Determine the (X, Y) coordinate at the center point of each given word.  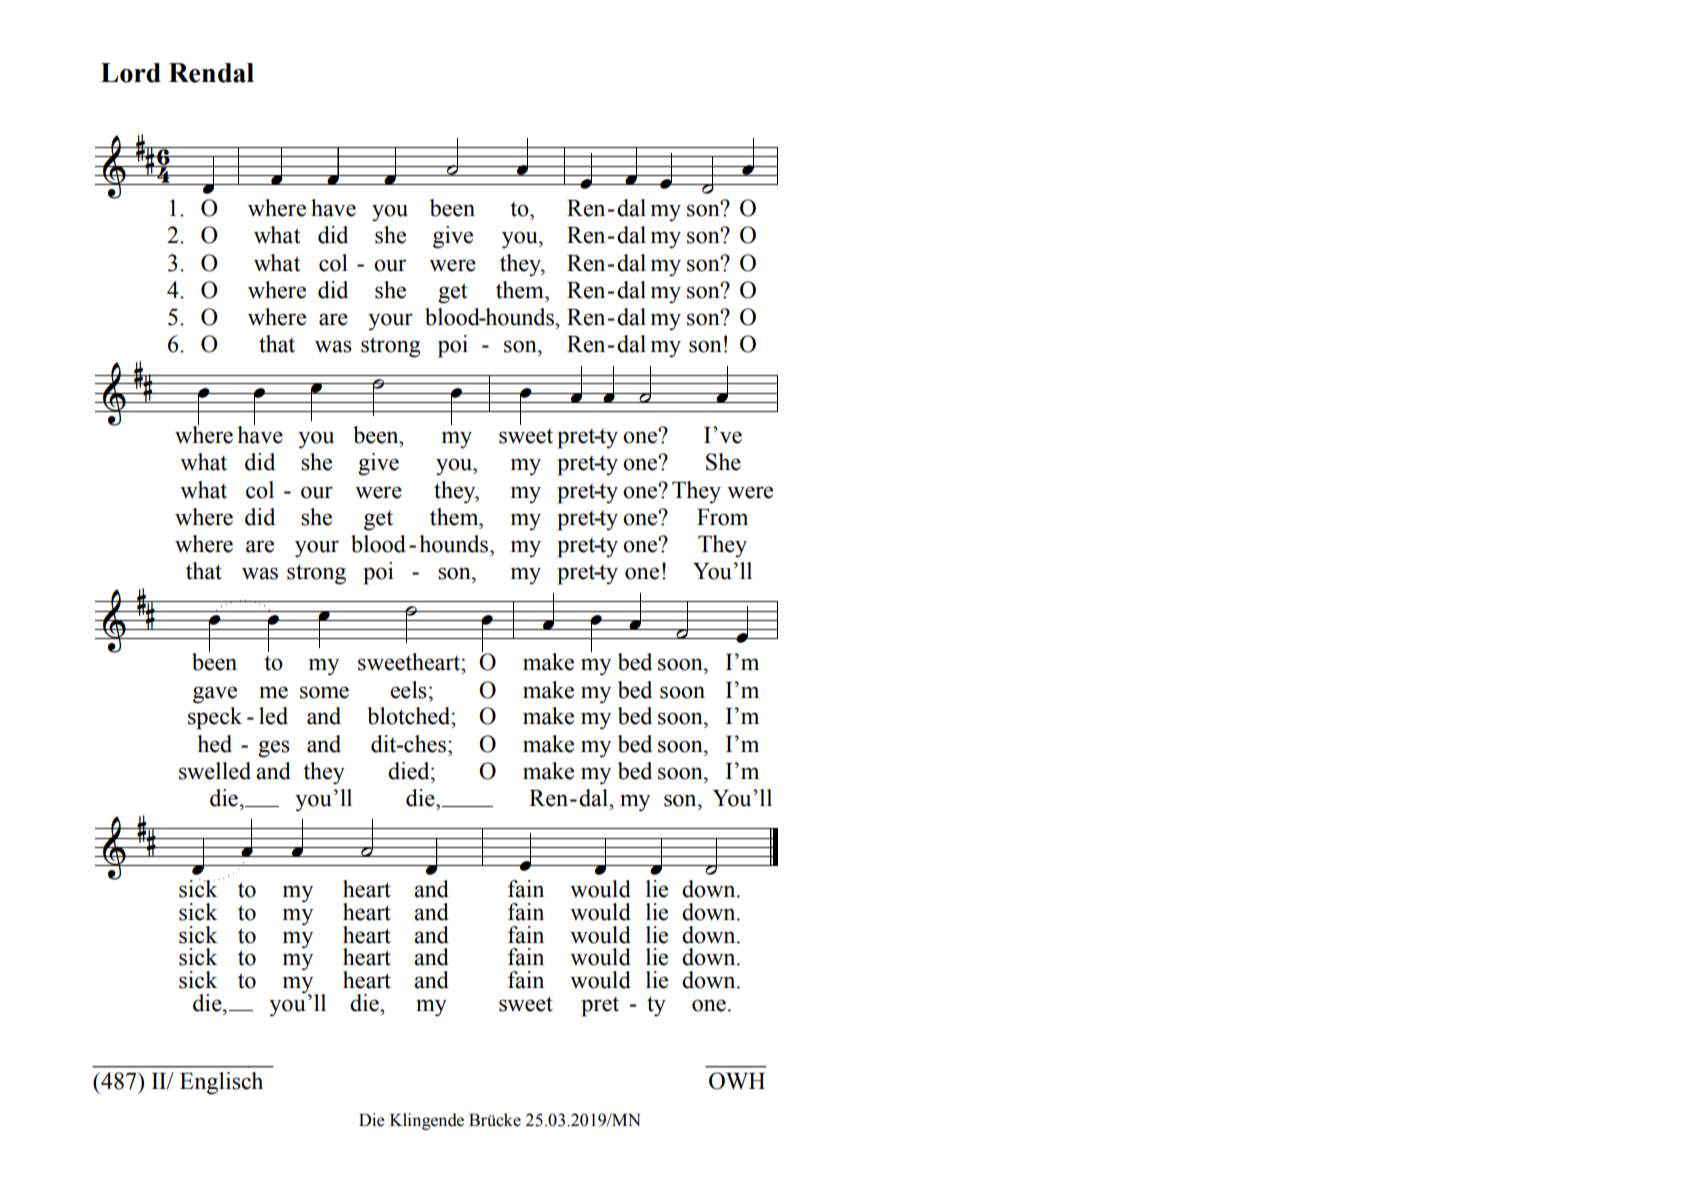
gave (215, 695)
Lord (131, 73)
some (324, 692)
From (722, 517)
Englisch (221, 1083)
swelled (215, 771)
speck (215, 718)
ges (274, 749)
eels (408, 690)
